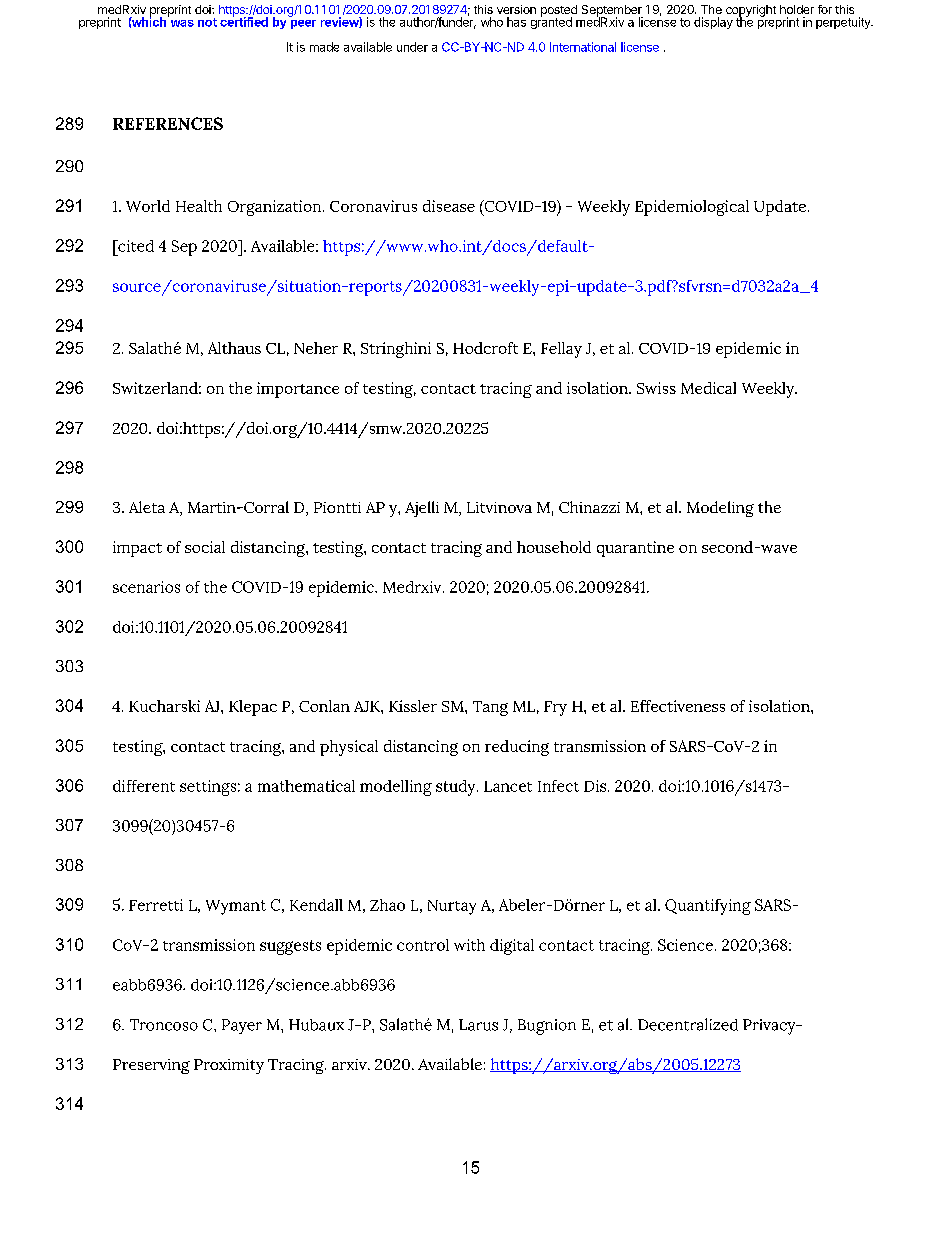 Image resolution: width=952 pixels, height=1233 pixels. I want to click on Medical, so click(708, 388).
